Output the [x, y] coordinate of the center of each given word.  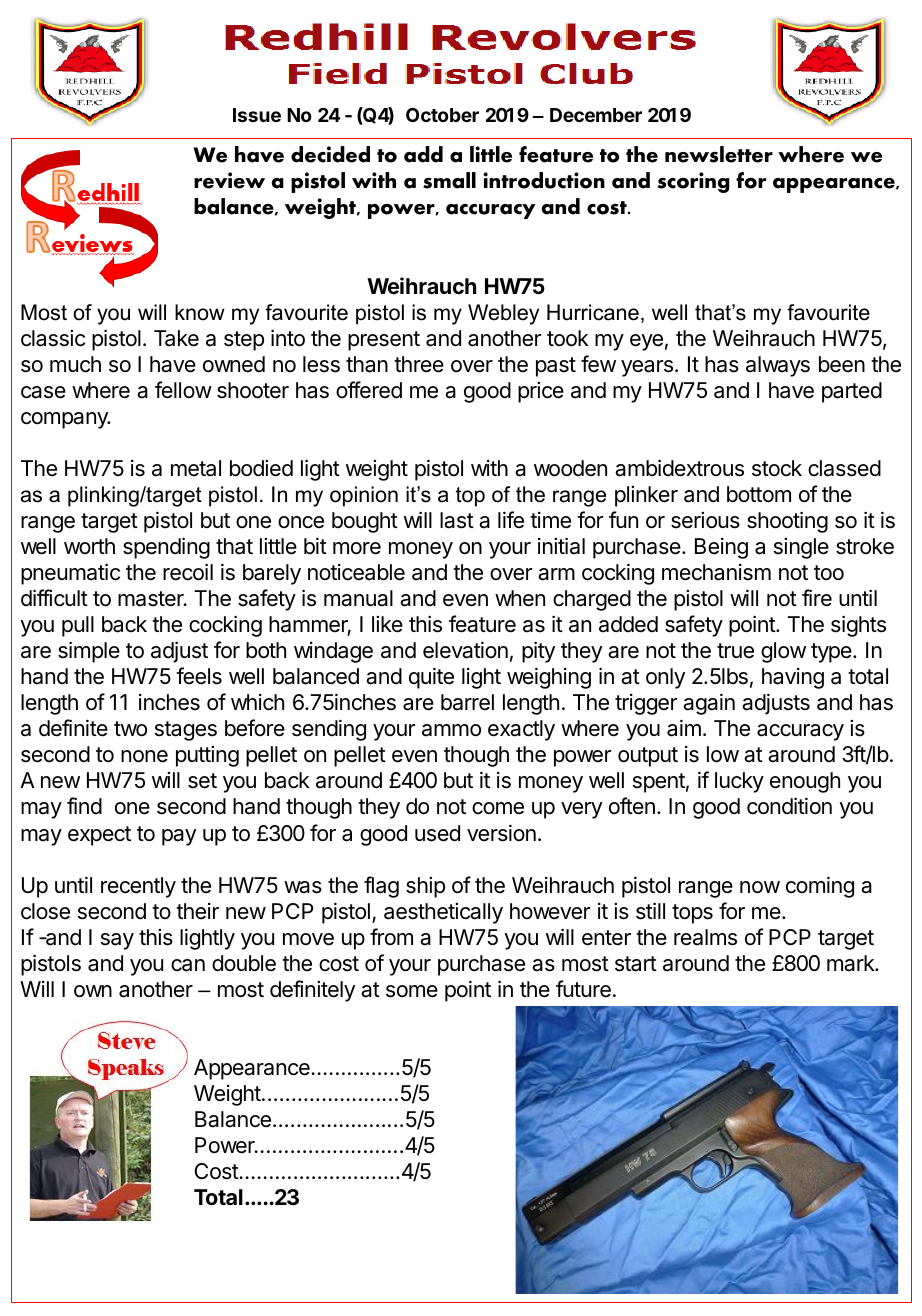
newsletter [719, 154]
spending [166, 548]
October [442, 115]
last [457, 520]
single [801, 548]
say [117, 941]
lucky [739, 782]
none [144, 756]
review [229, 180]
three [419, 364]
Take [176, 338]
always [778, 366]
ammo [451, 730]
